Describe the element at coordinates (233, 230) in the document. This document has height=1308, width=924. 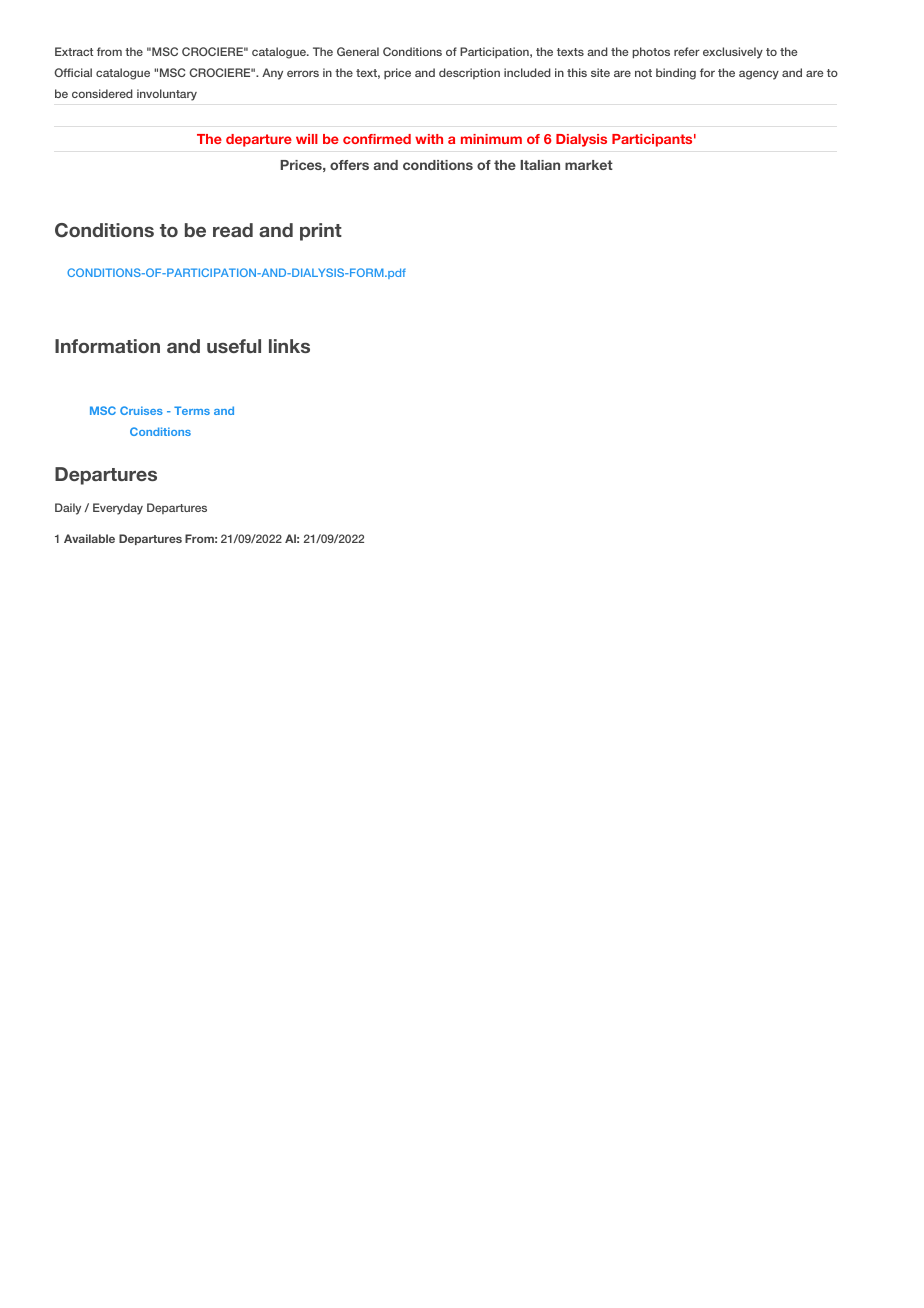
I see `read` at that location.
